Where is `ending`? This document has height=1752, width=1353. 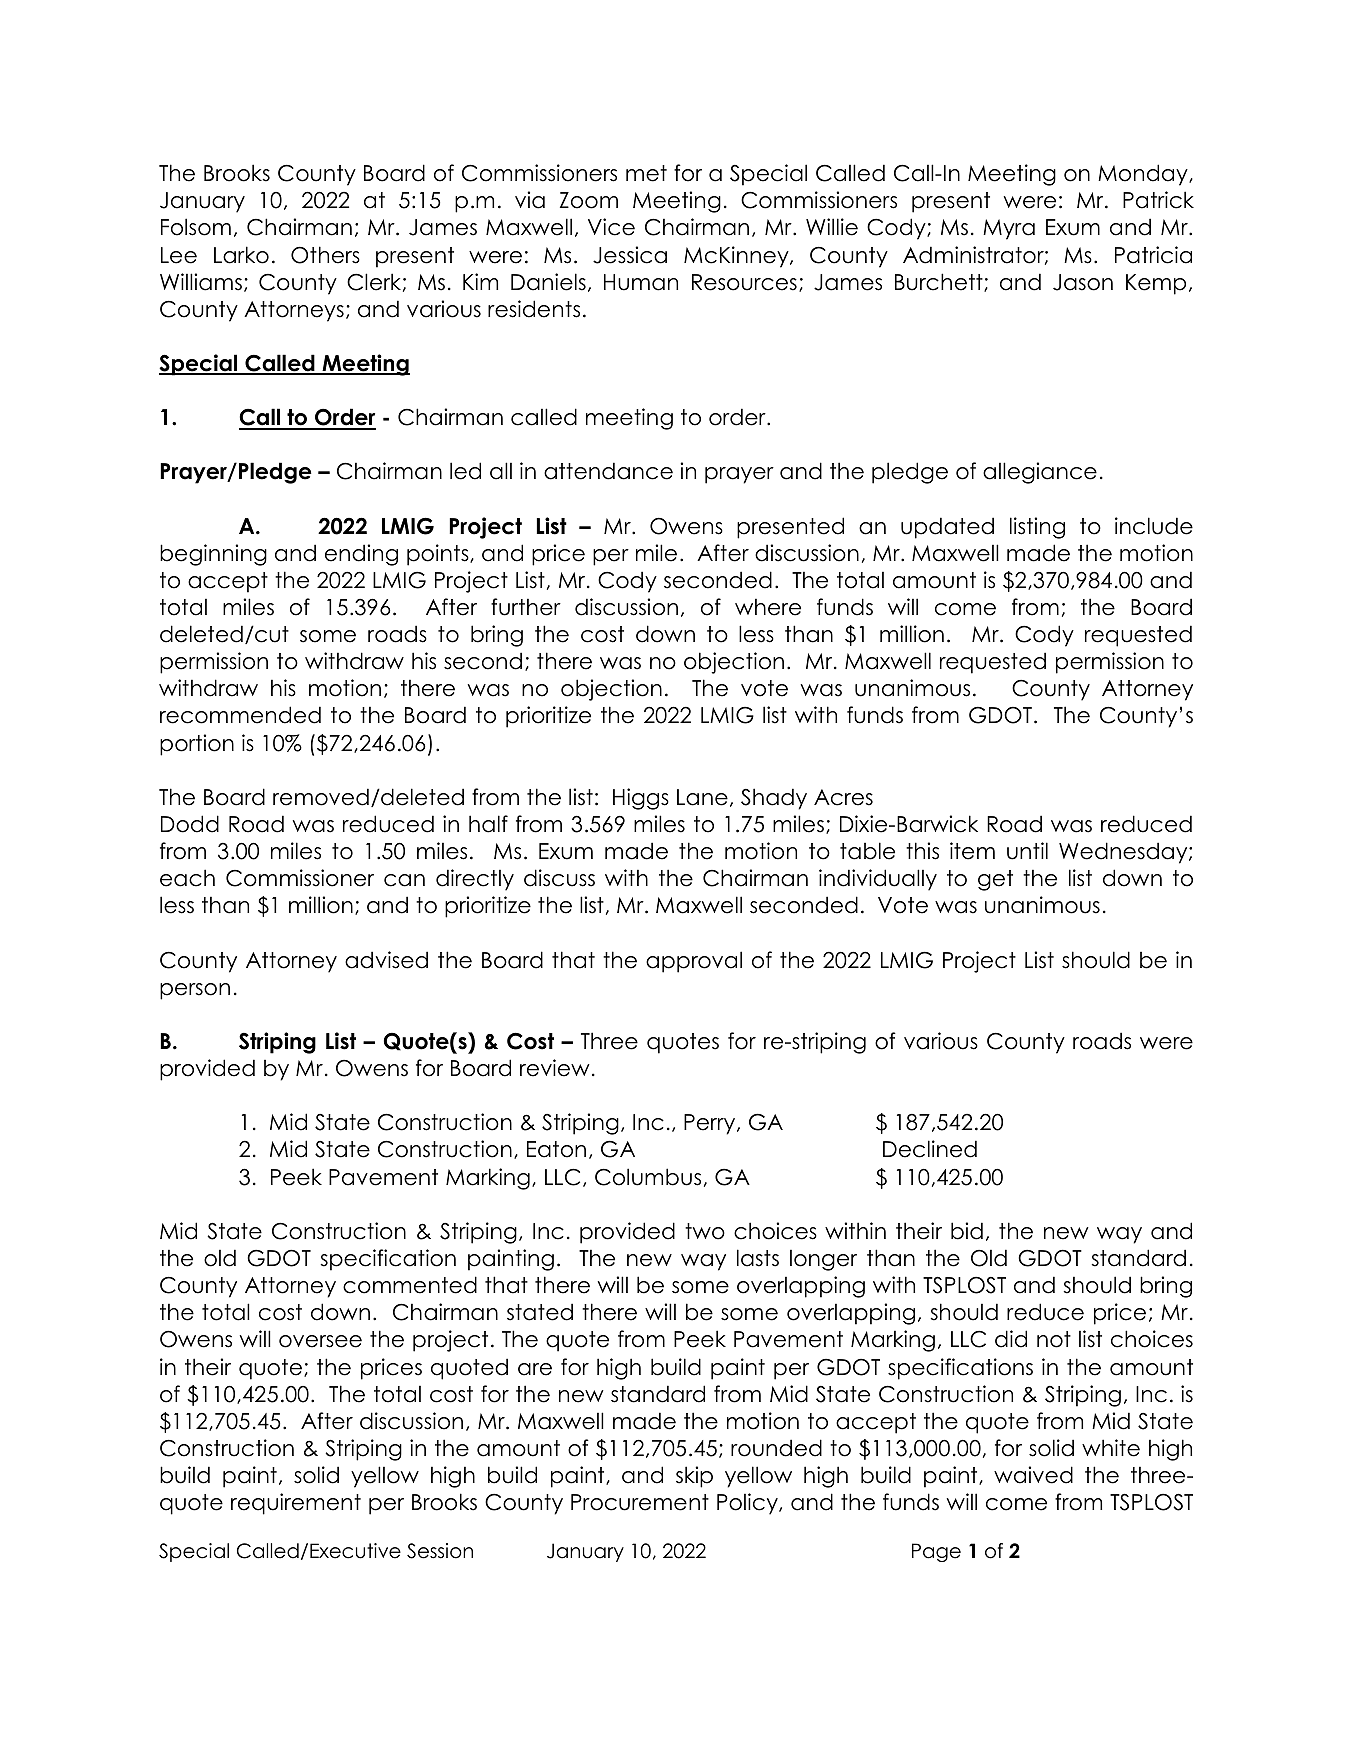 ending is located at coordinates (361, 555).
